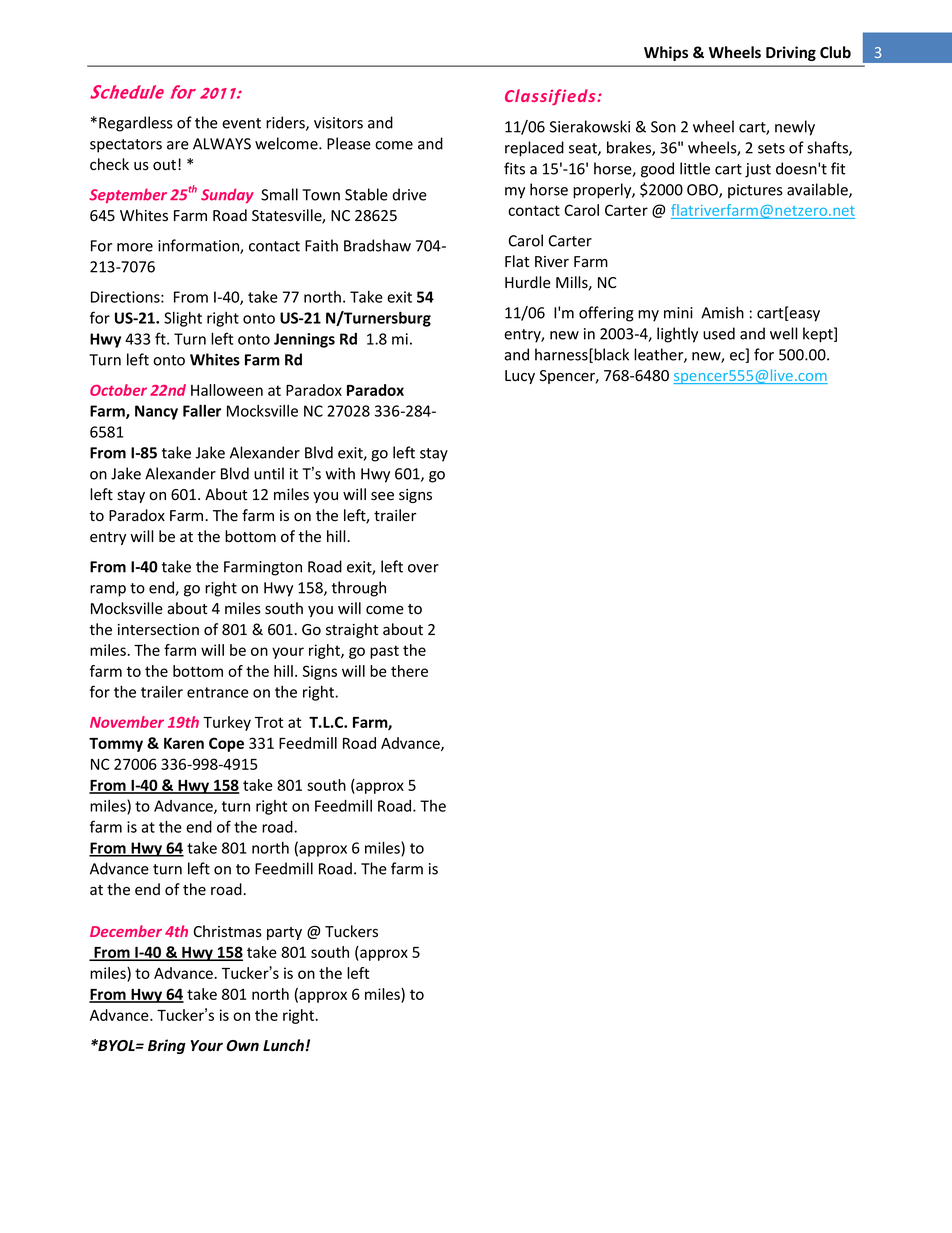  Describe the element at coordinates (382, 496) in the document. I see `see` at that location.
